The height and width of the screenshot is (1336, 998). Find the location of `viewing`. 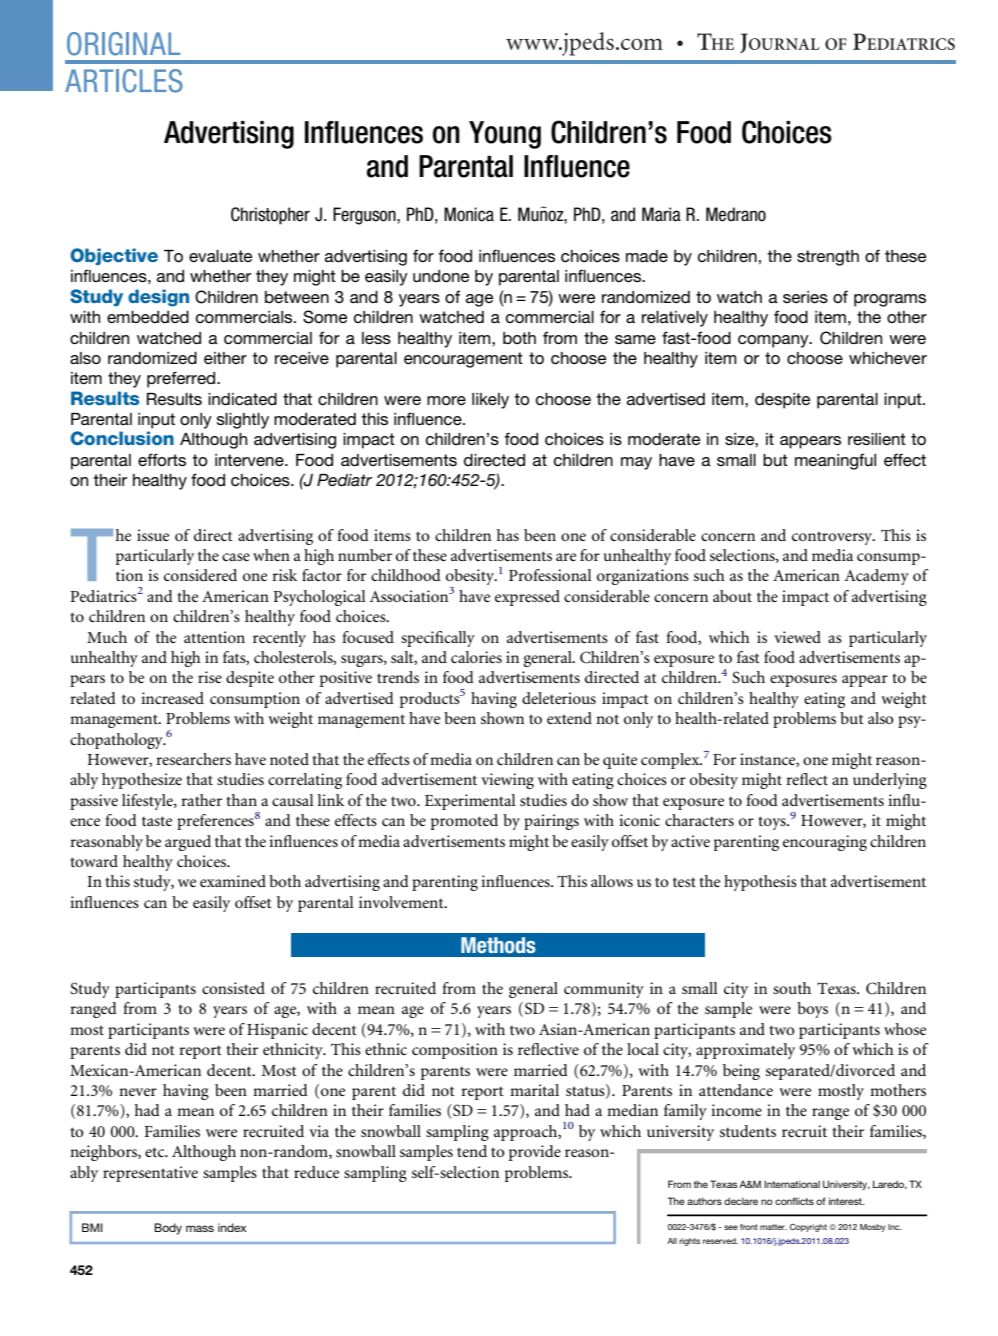

viewing is located at coordinates (507, 781).
